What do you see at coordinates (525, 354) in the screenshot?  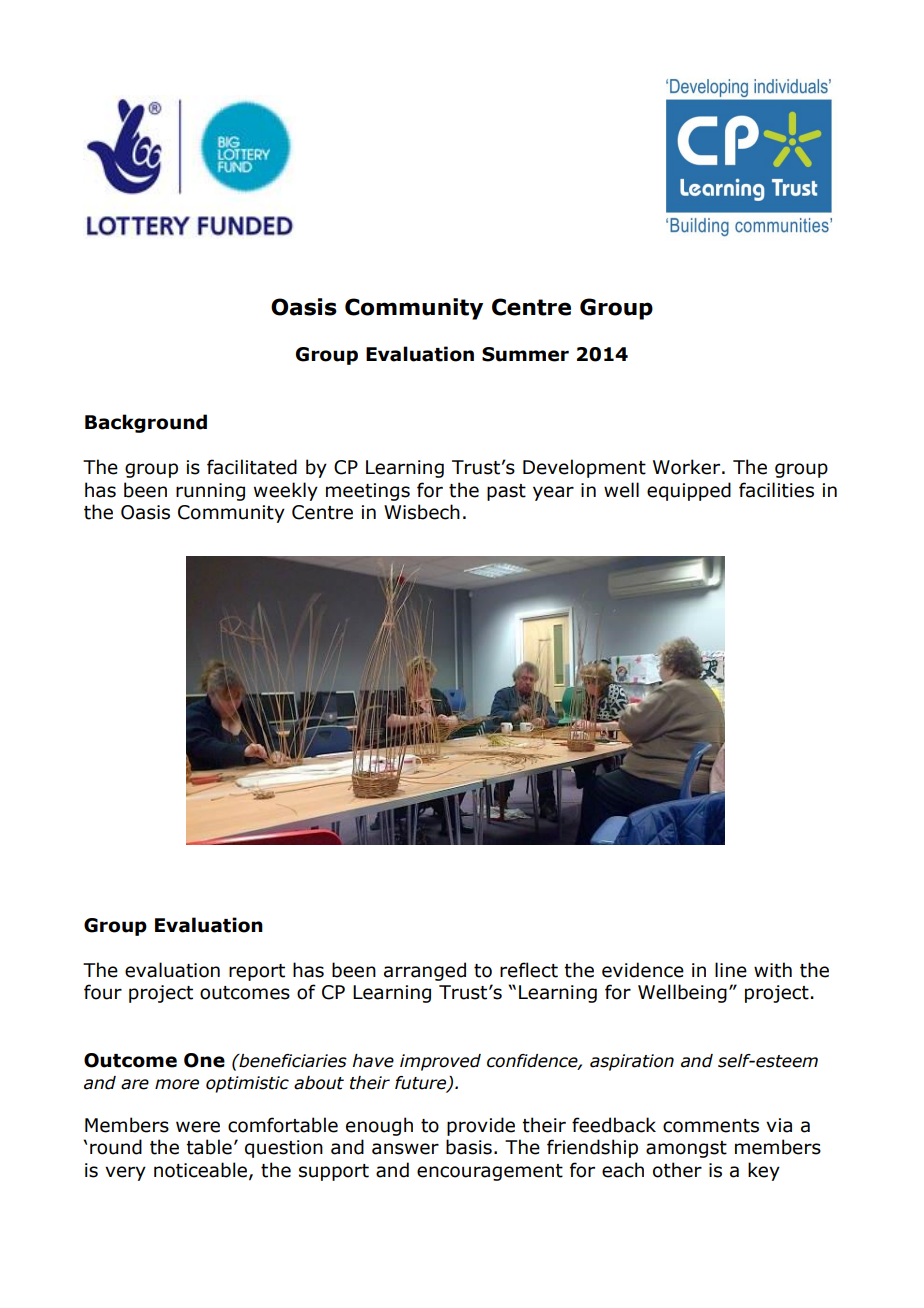 I see `Summer` at bounding box center [525, 354].
